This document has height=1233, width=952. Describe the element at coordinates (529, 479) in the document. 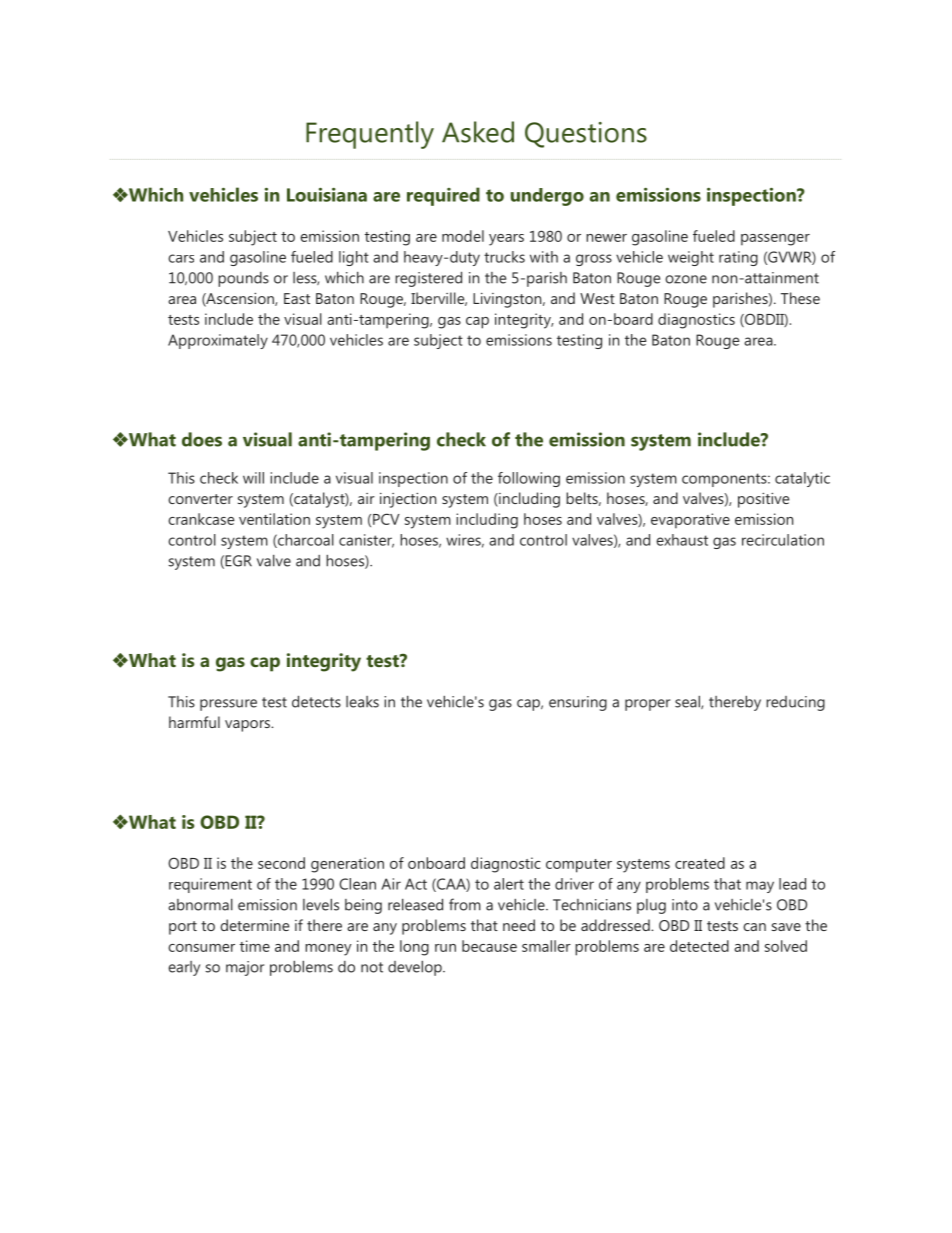

I see `following` at that location.
